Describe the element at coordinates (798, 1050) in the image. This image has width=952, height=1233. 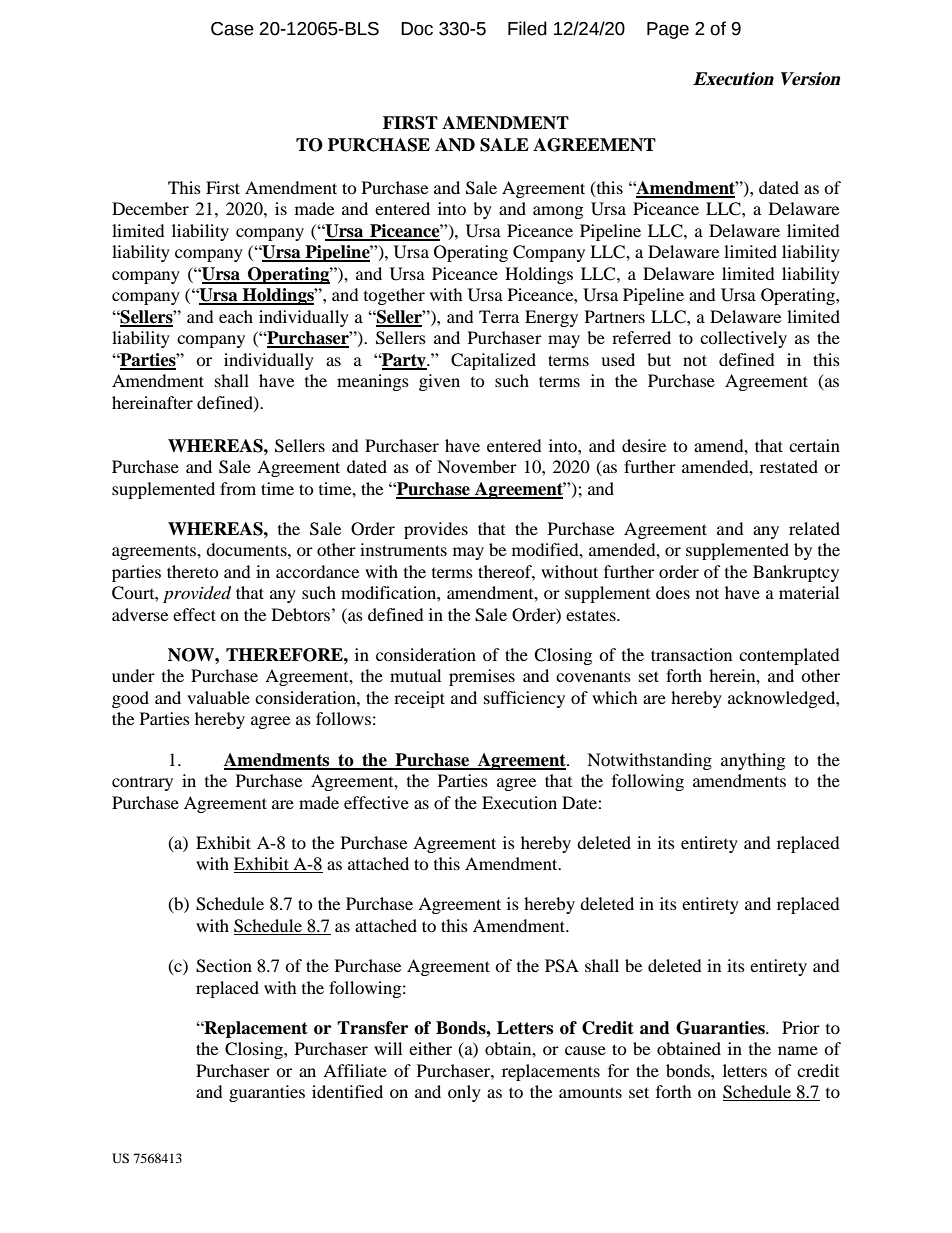
I see `name` at that location.
